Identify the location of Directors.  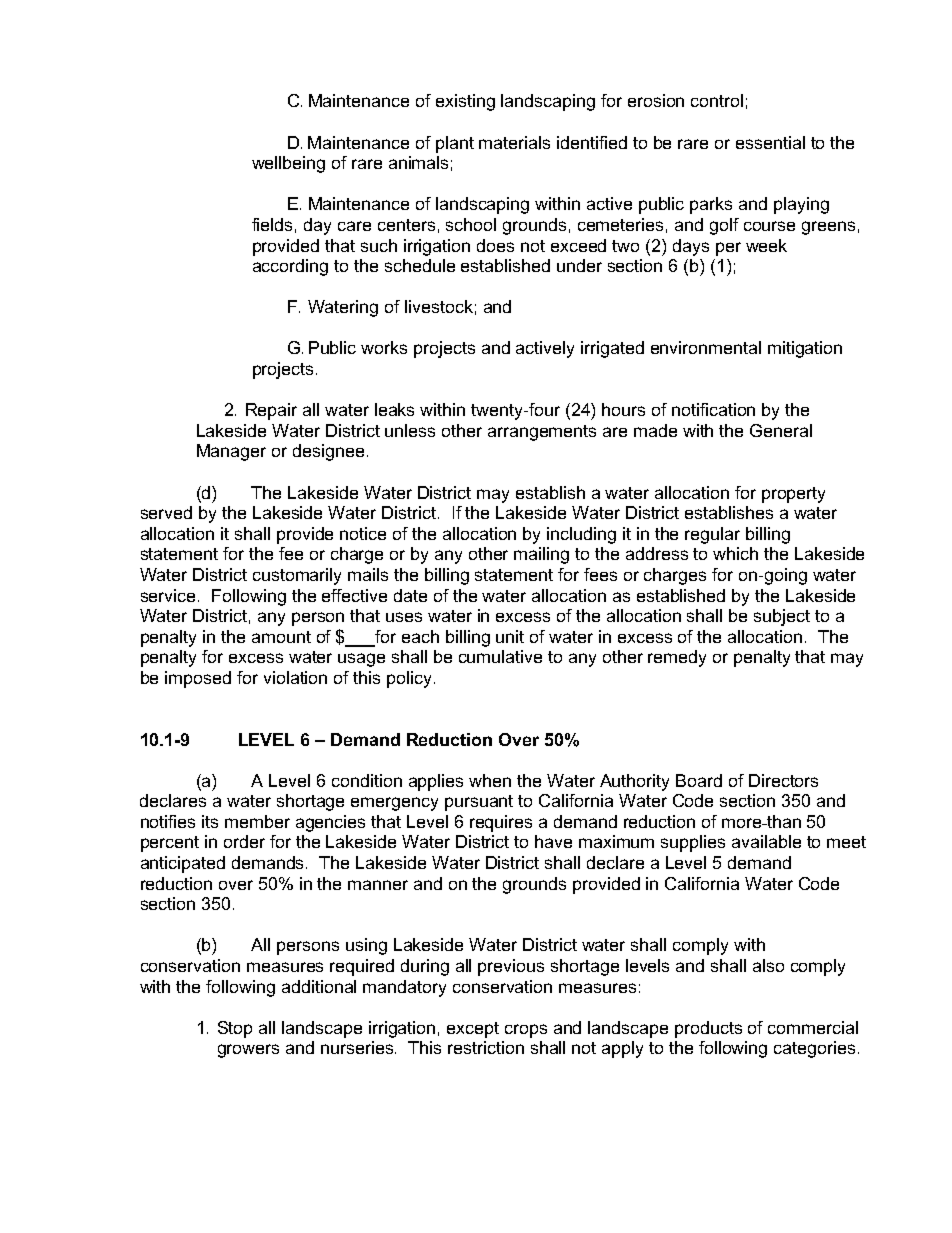
(783, 780).
